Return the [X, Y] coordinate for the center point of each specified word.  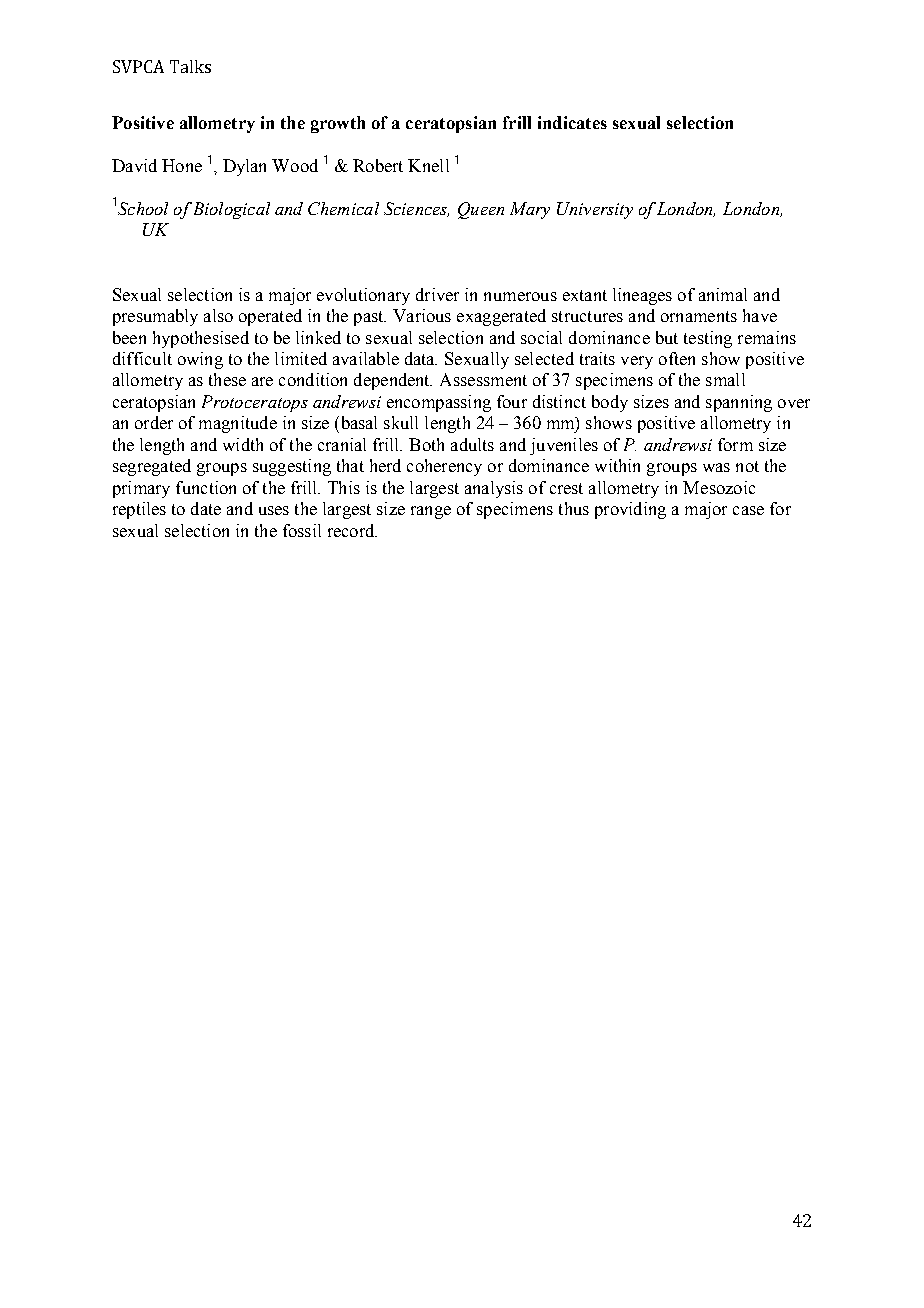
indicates [572, 122]
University [595, 210]
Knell [428, 165]
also [218, 315]
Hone [182, 165]
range [431, 512]
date [206, 508]
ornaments [699, 316]
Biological [230, 210]
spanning [739, 403]
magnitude [238, 424]
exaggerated [501, 317]
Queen [481, 210]
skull [401, 422]
